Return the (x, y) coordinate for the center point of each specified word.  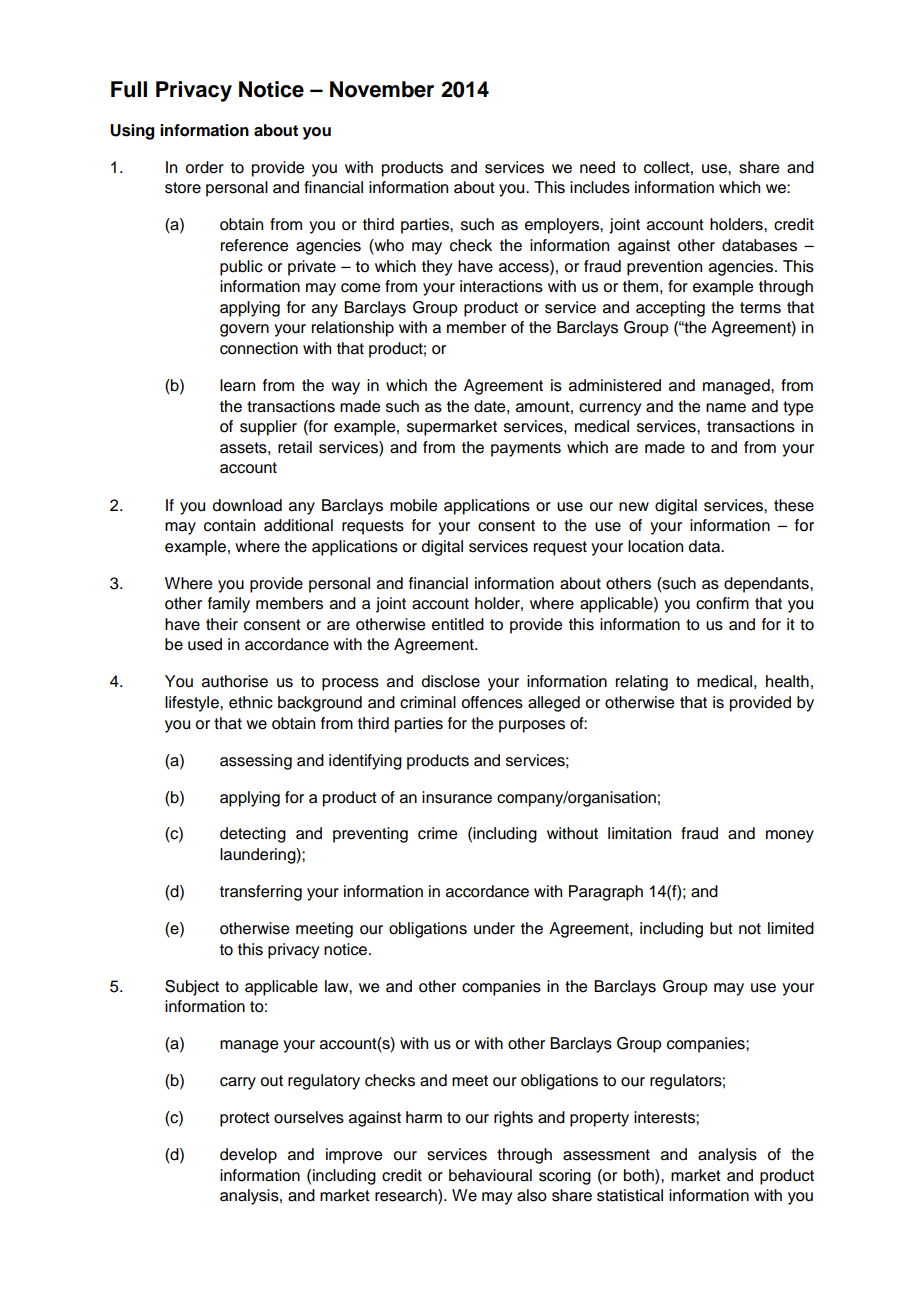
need (597, 167)
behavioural (490, 1175)
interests (665, 1117)
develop (248, 1156)
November (382, 89)
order (205, 167)
